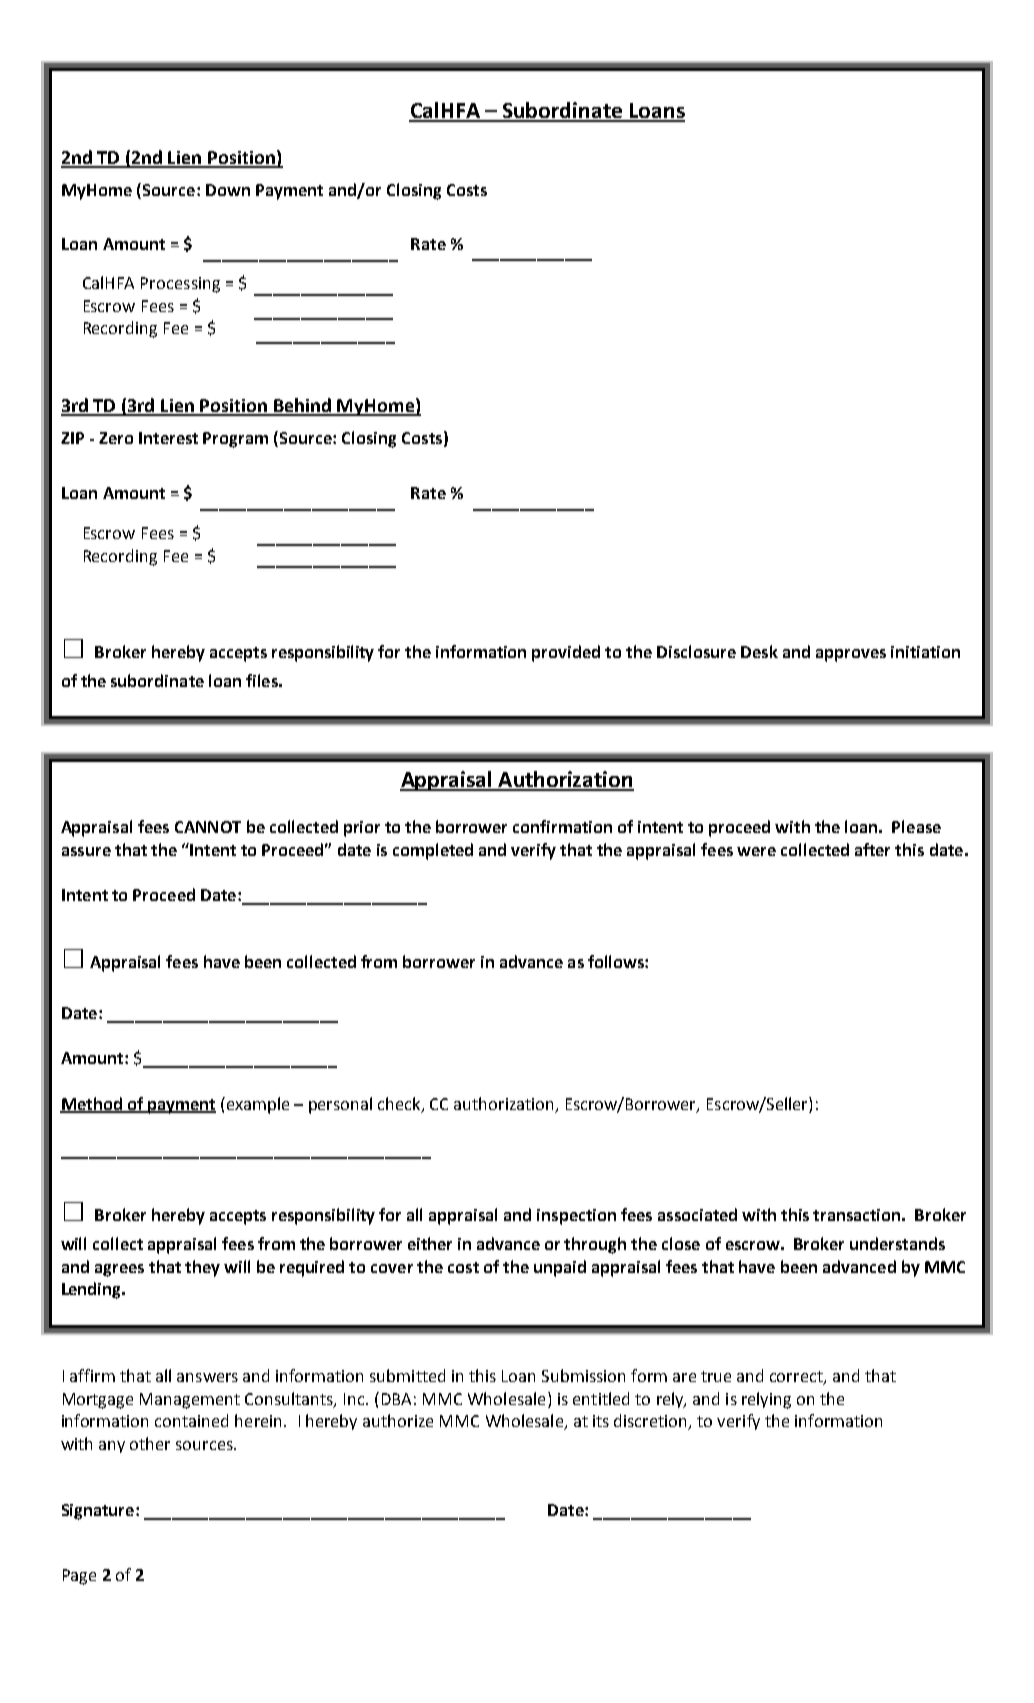  Describe the element at coordinates (208, 827) in the screenshot. I see `CANNOT` at that location.
